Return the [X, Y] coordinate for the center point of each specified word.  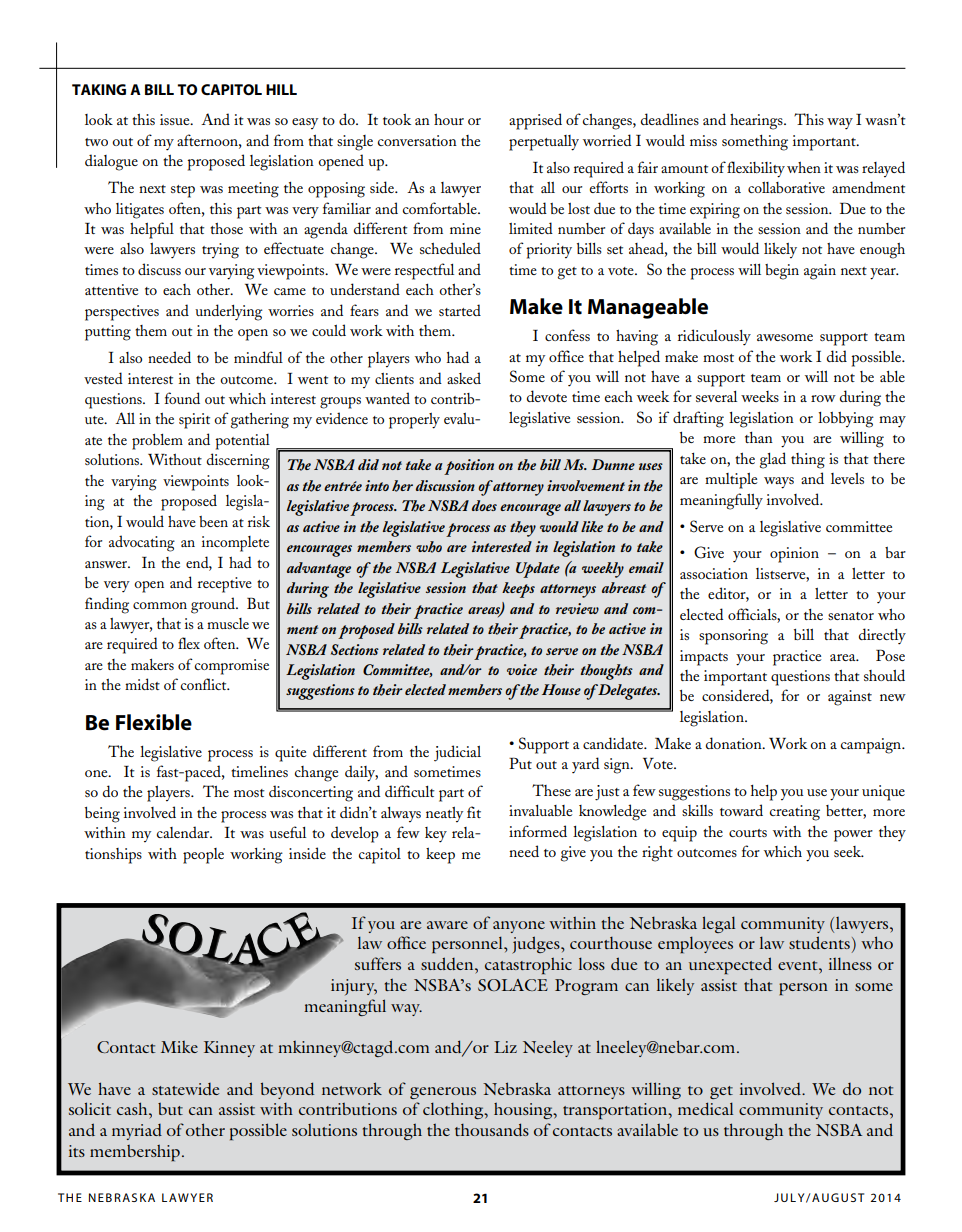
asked [464, 378]
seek [849, 851]
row [823, 398]
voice [522, 669]
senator [851, 616]
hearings [757, 122]
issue [176, 119]
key [436, 835]
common [160, 605]
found [182, 398]
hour [449, 119]
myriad [137, 1132]
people [203, 856]
